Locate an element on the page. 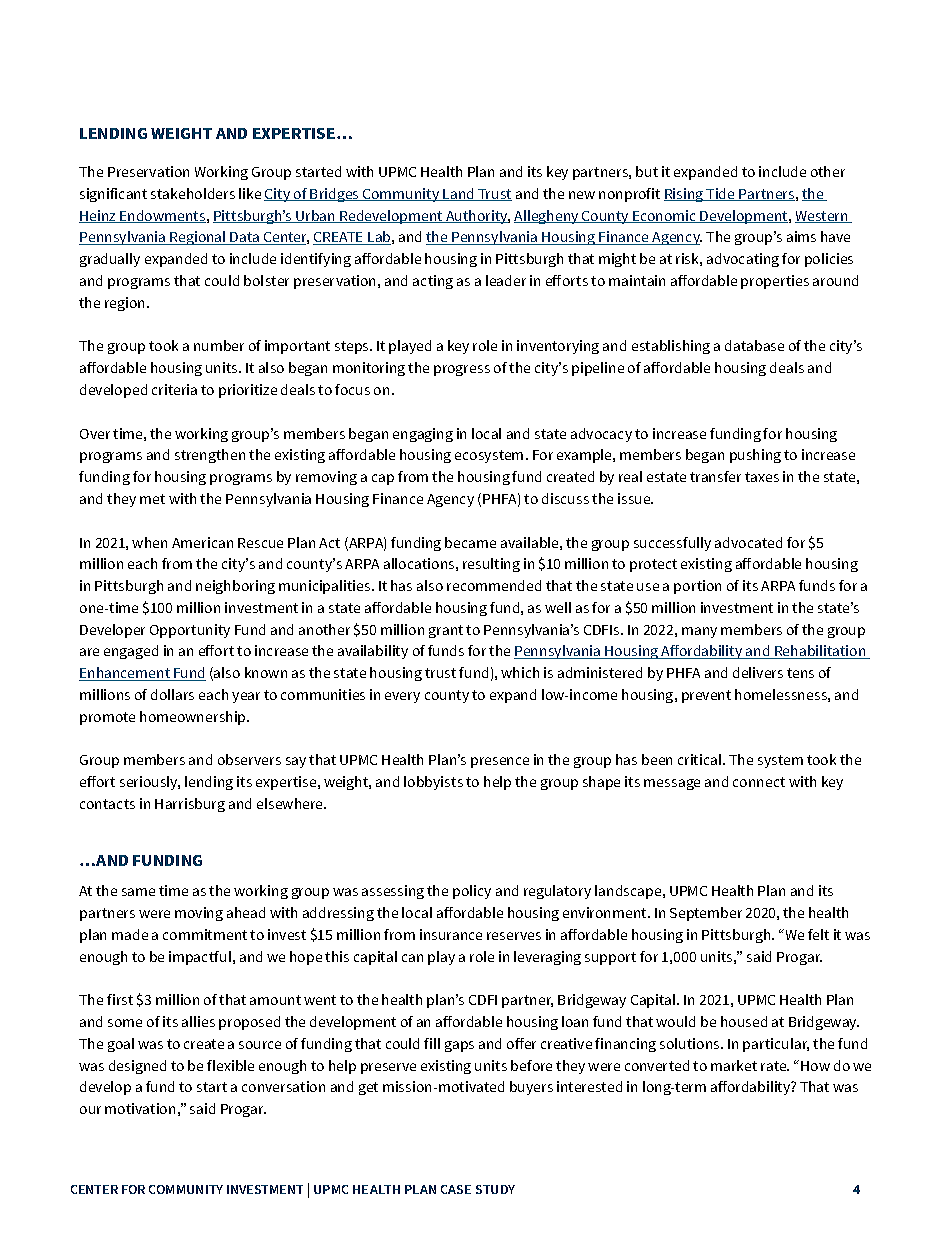 This page has width=952, height=1233. advocated is located at coordinates (748, 542).
